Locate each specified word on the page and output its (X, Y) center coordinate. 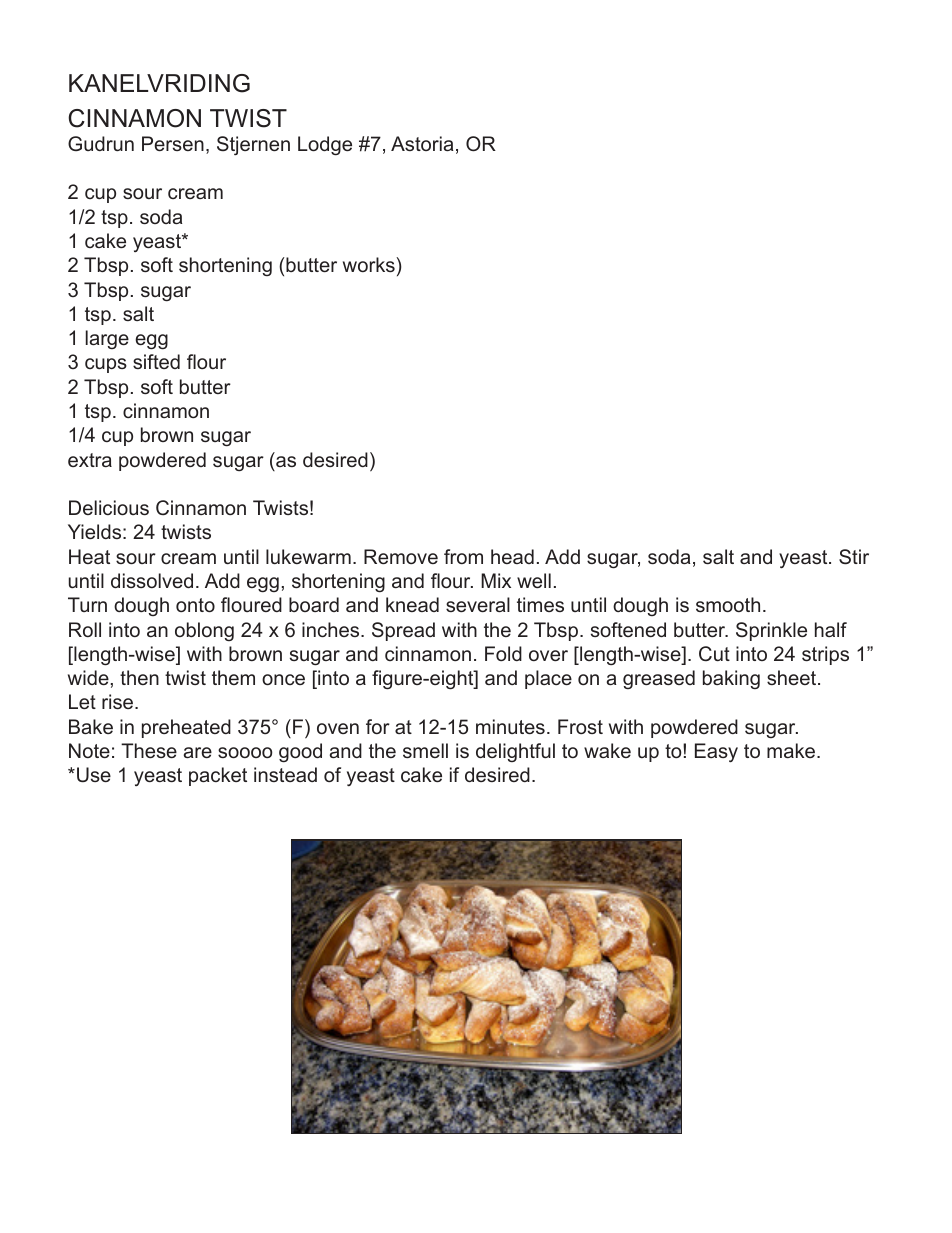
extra (90, 460)
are (198, 752)
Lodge (325, 146)
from (463, 556)
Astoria (422, 143)
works (370, 264)
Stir (854, 557)
